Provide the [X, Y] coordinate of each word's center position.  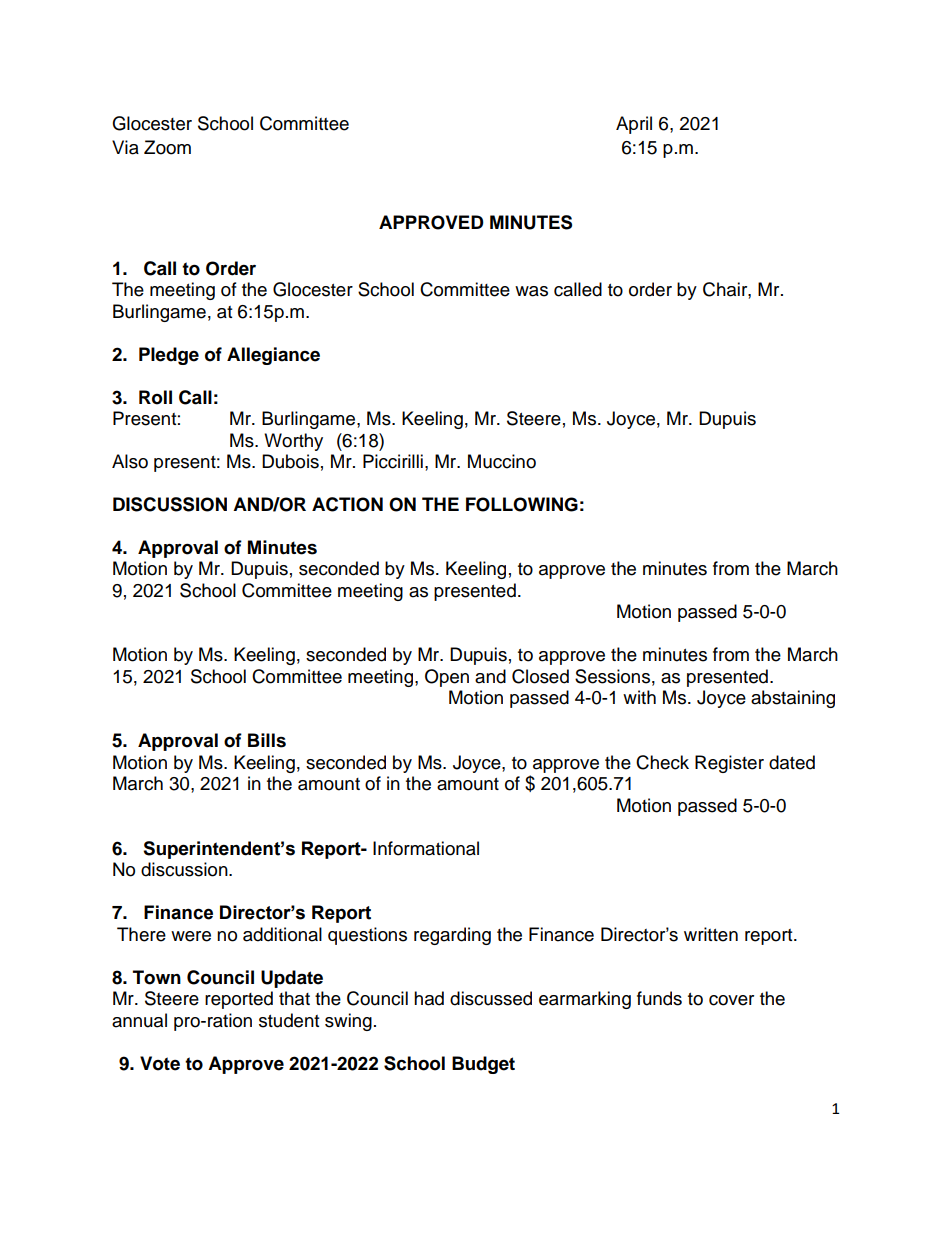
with [639, 697]
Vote [160, 1063]
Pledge [169, 356]
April [634, 125]
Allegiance [273, 356]
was [531, 291]
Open [447, 678]
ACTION [347, 504]
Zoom [167, 147]
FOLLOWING [522, 504]
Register [729, 764]
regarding [452, 936]
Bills [267, 740]
